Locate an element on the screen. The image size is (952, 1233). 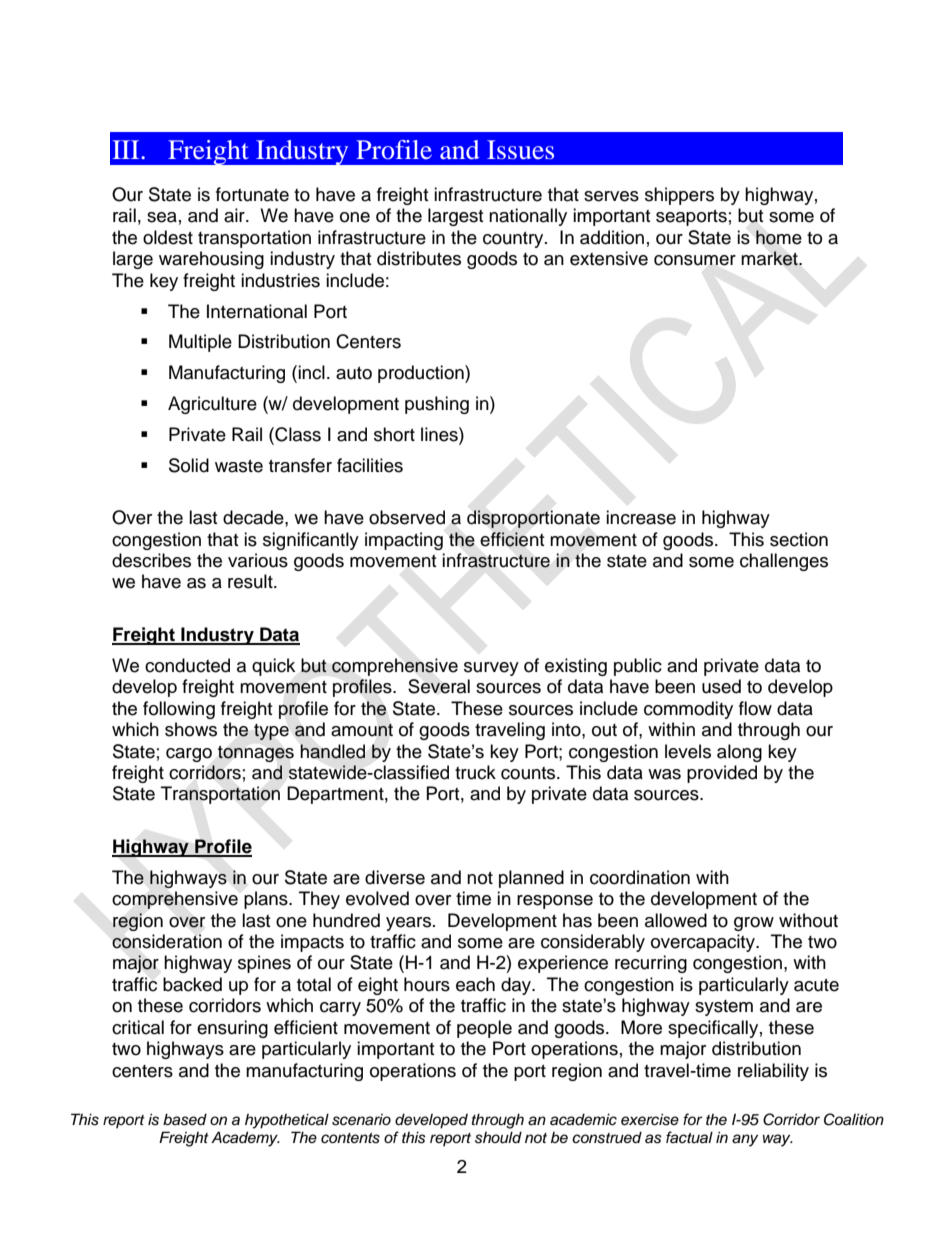
conducted is located at coordinates (187, 665).
